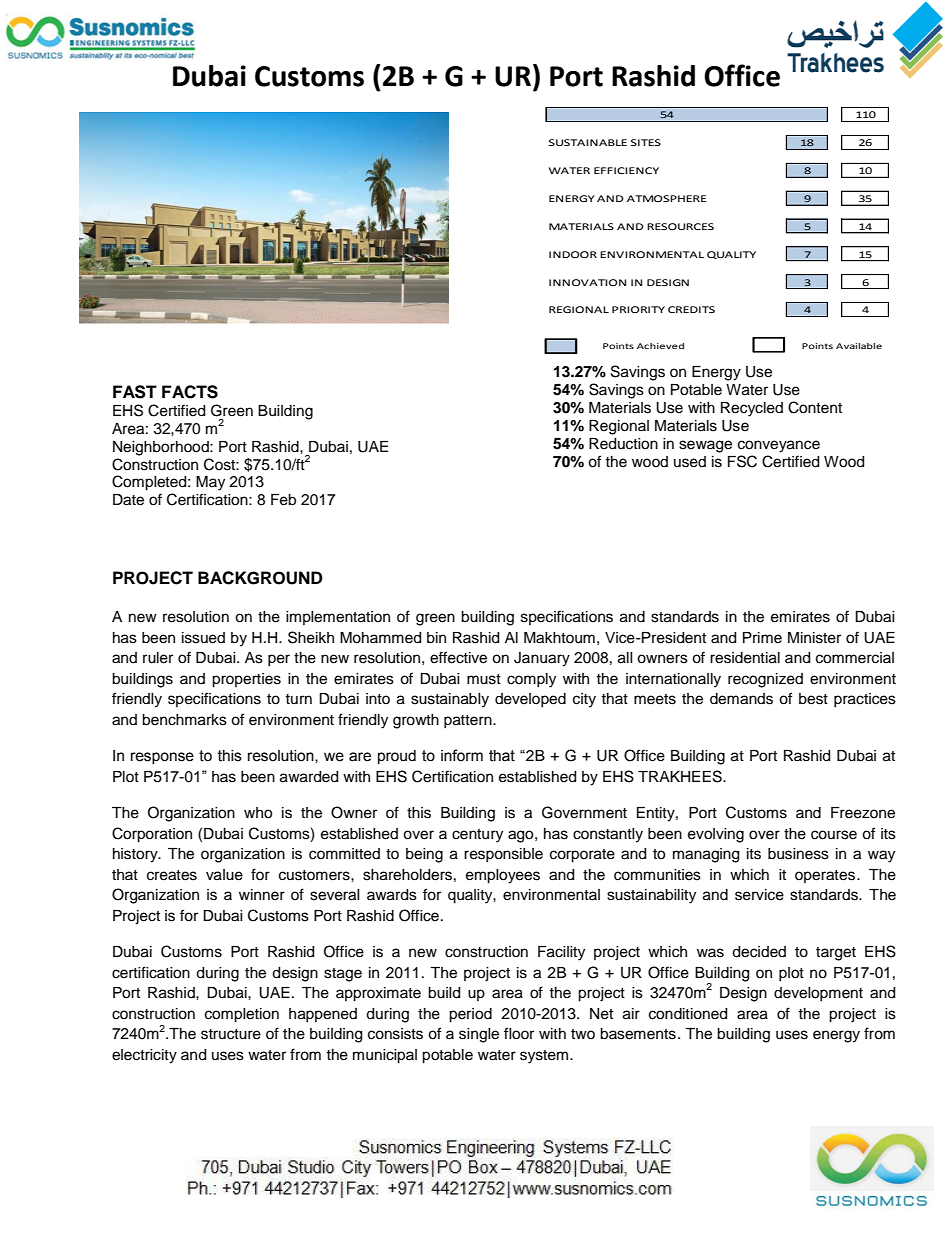 The image size is (952, 1233). What do you see at coordinates (484, 679) in the page?
I see `must` at bounding box center [484, 679].
